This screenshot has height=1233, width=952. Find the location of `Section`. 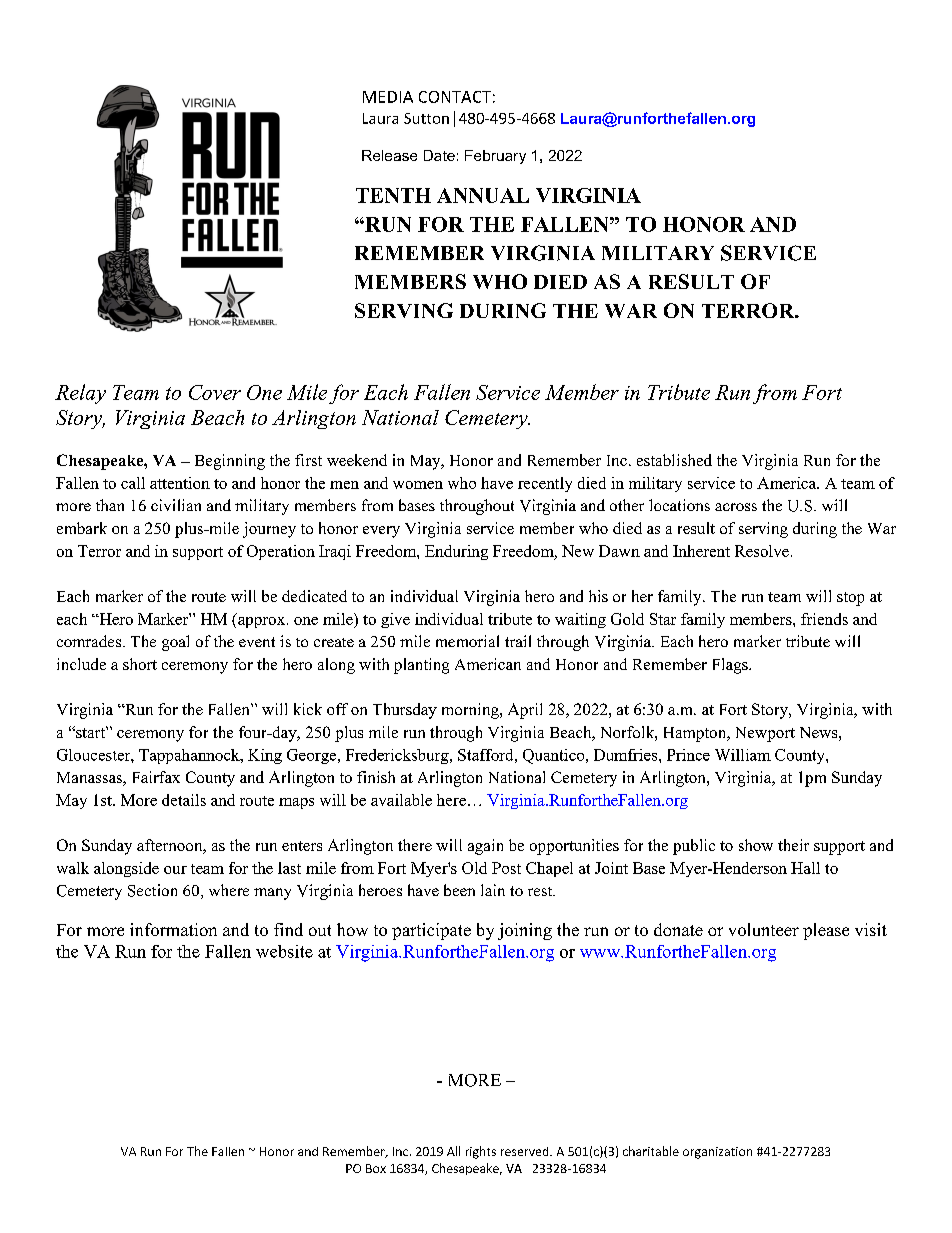

Section is located at coordinates (152, 890).
